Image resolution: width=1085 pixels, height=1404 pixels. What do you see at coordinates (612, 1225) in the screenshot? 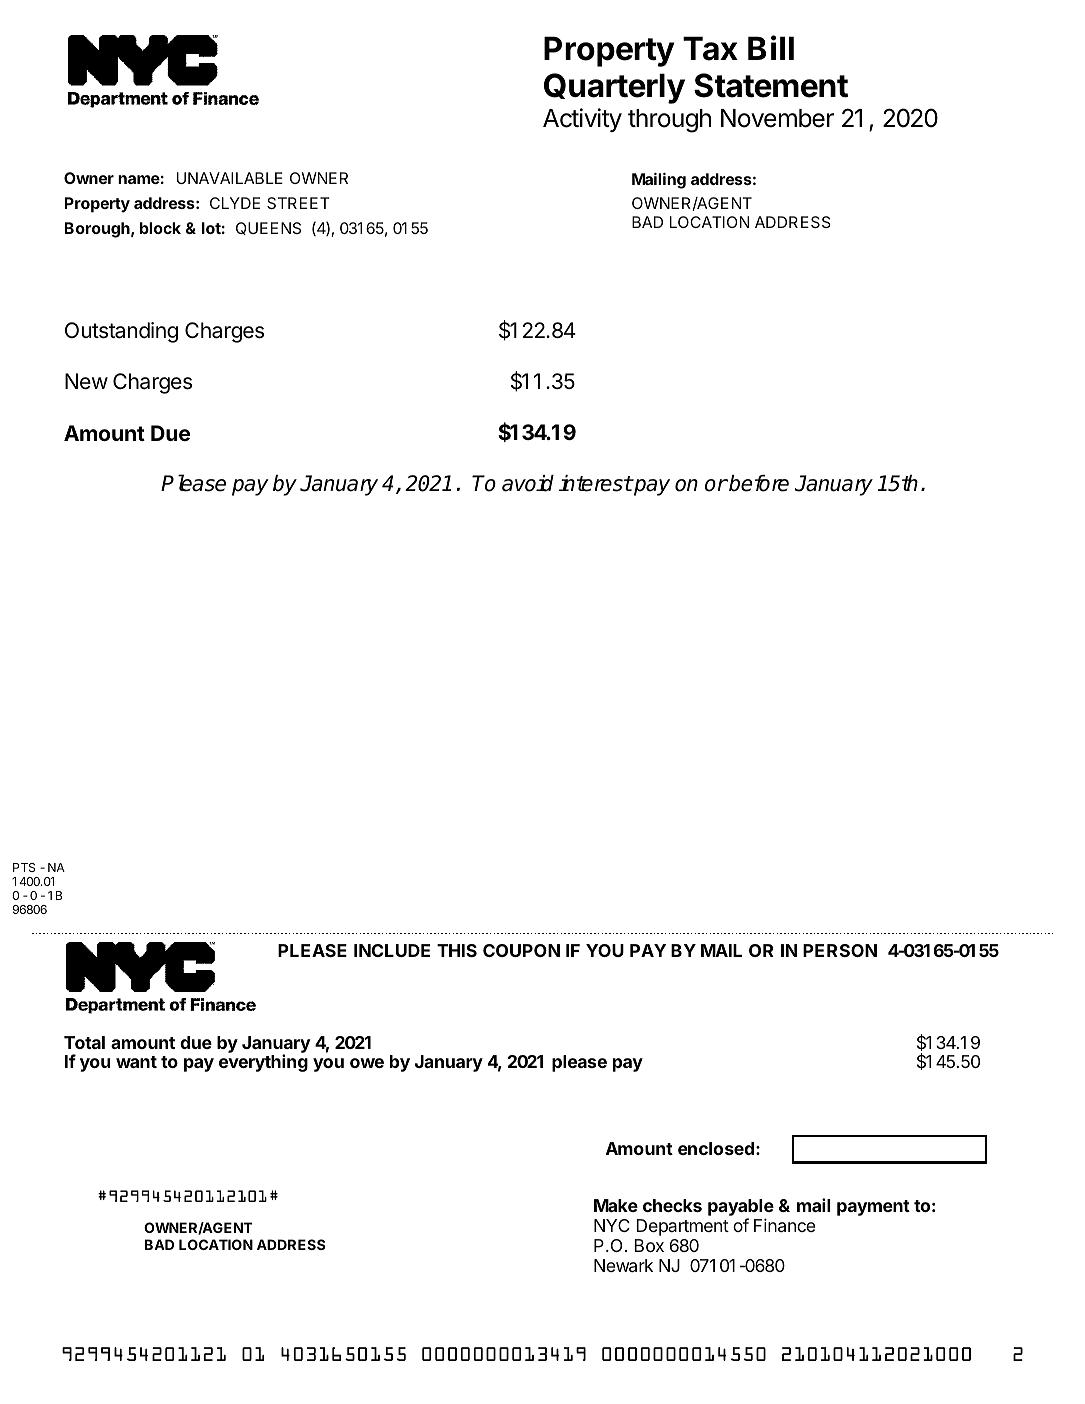
I see `NYC` at bounding box center [612, 1225].
